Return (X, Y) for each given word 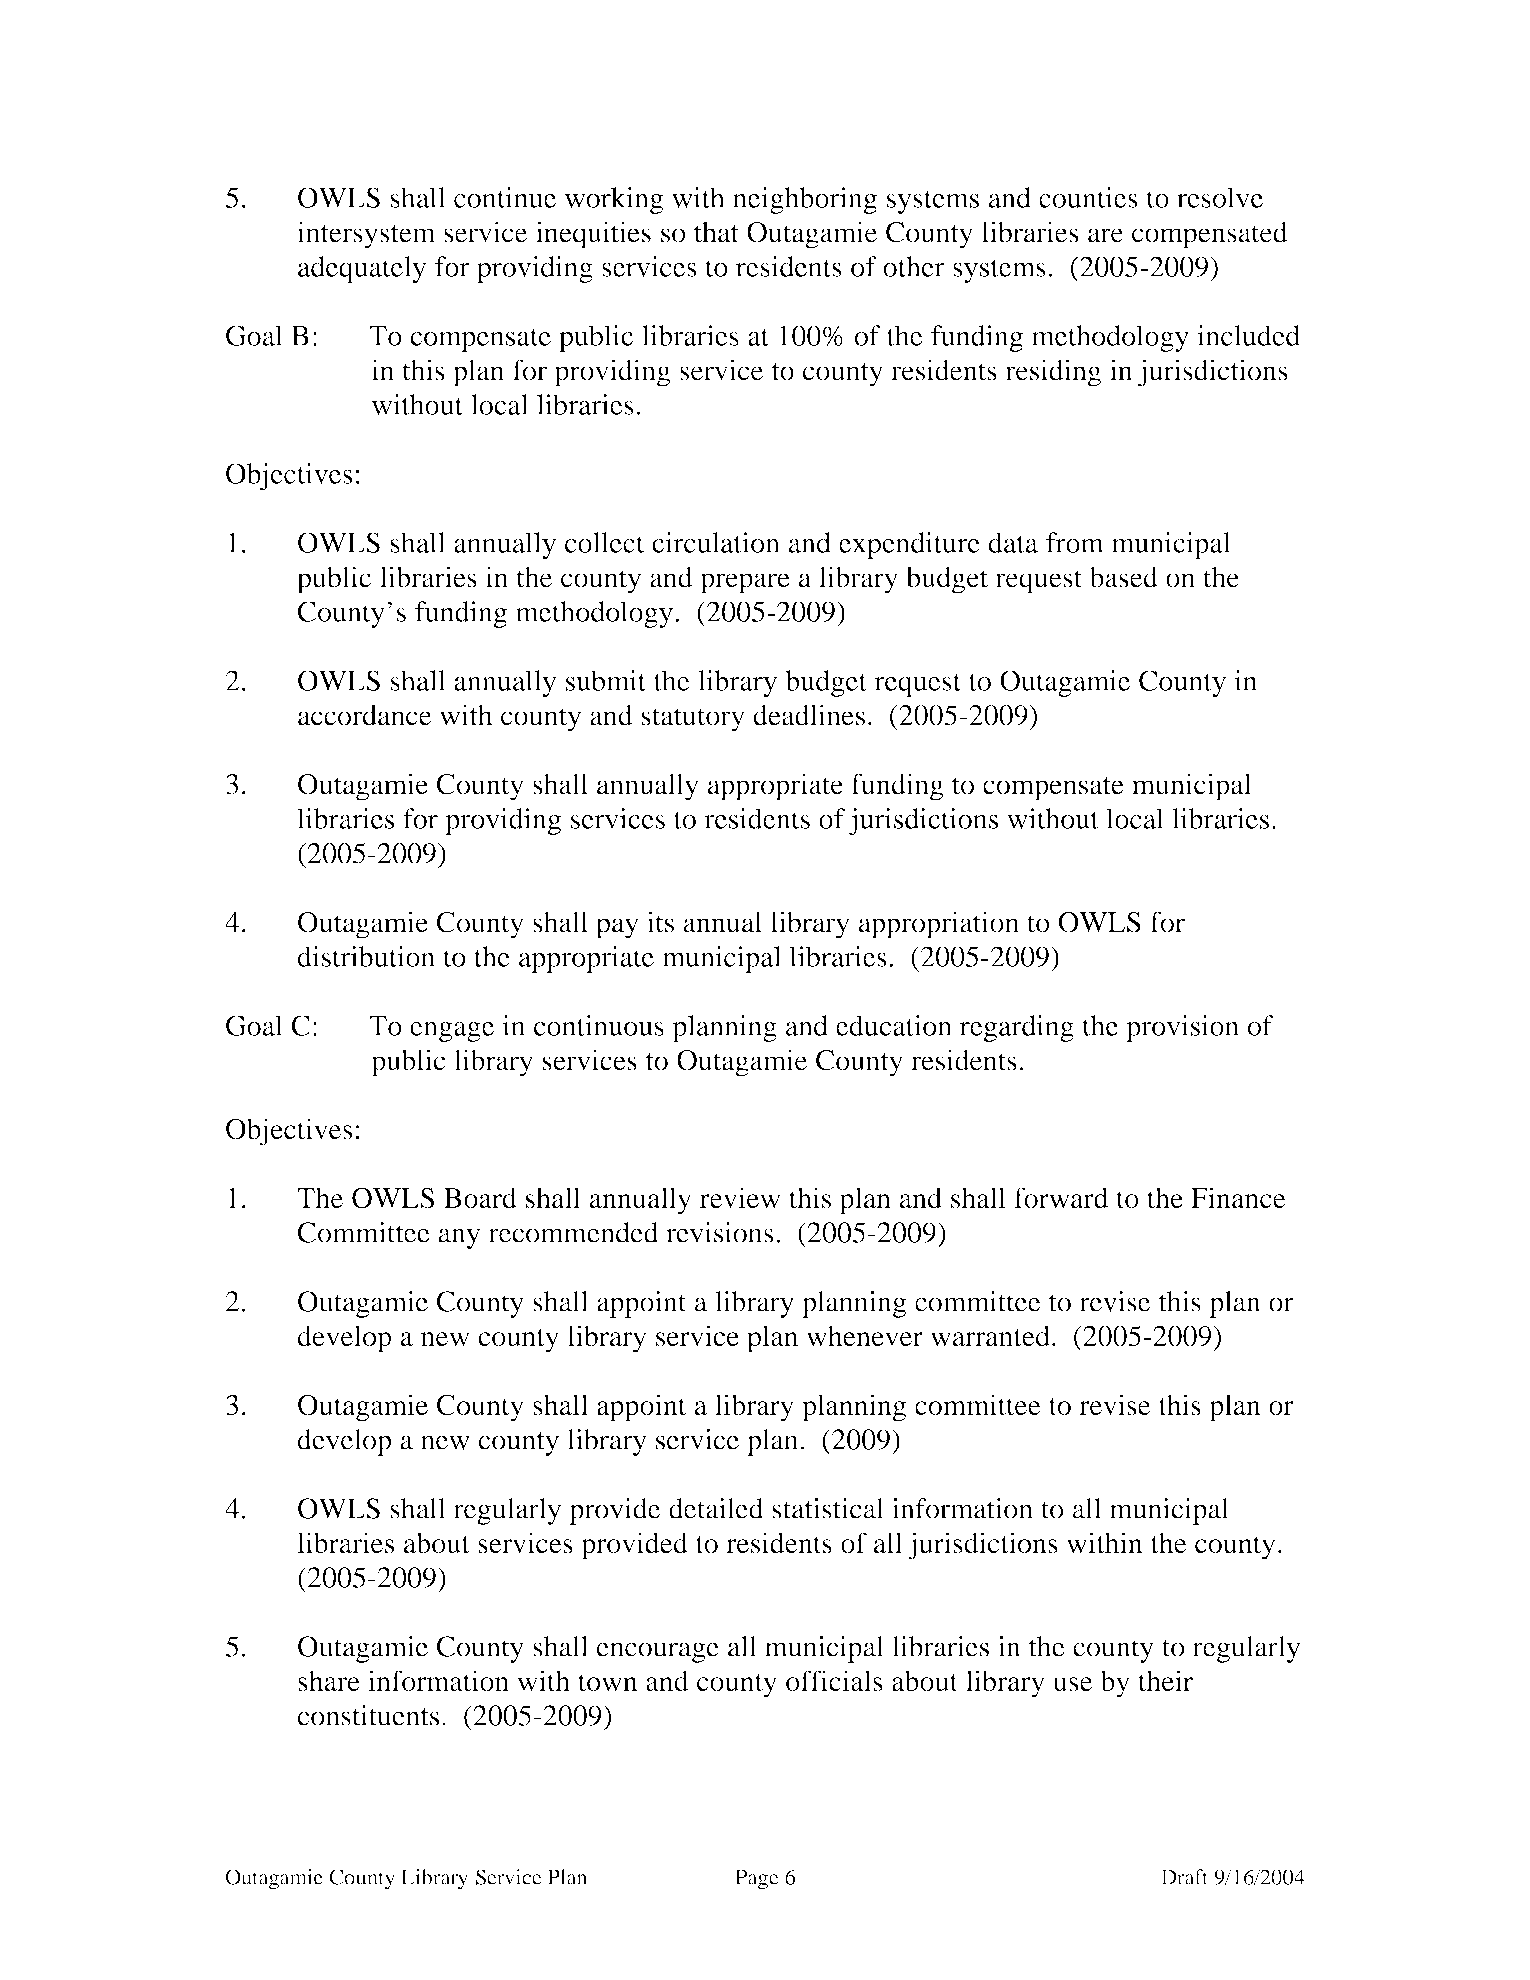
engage (452, 1032)
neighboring (805, 200)
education (894, 1025)
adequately (362, 269)
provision (1182, 1028)
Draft (1184, 1877)
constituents (368, 1715)
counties (1088, 197)
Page (757, 1879)
